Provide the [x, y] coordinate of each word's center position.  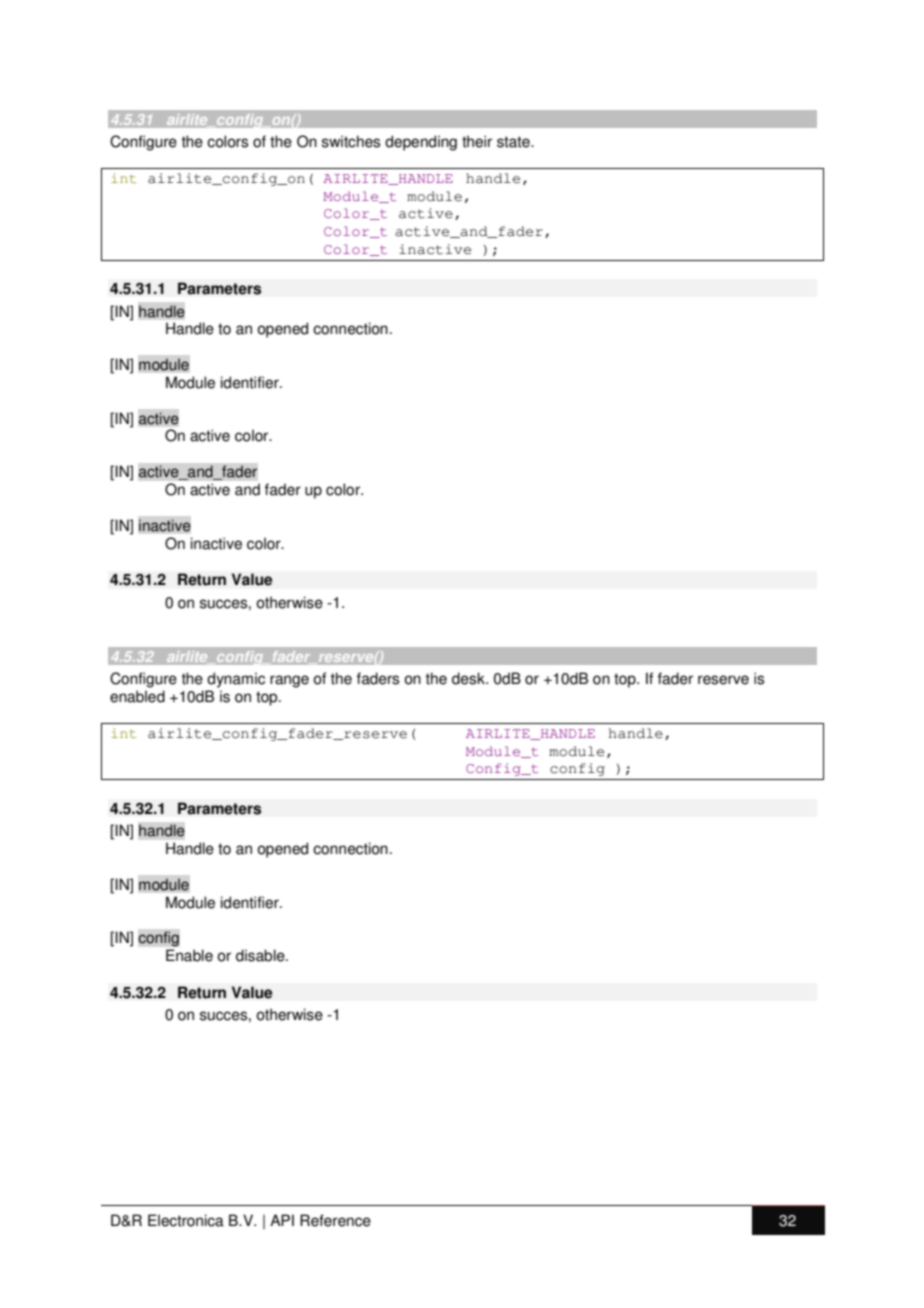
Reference [335, 1220]
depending [421, 143]
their [477, 141]
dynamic [236, 680]
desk [469, 678]
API [282, 1220]
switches [351, 141]
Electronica [186, 1220]
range [289, 681]
